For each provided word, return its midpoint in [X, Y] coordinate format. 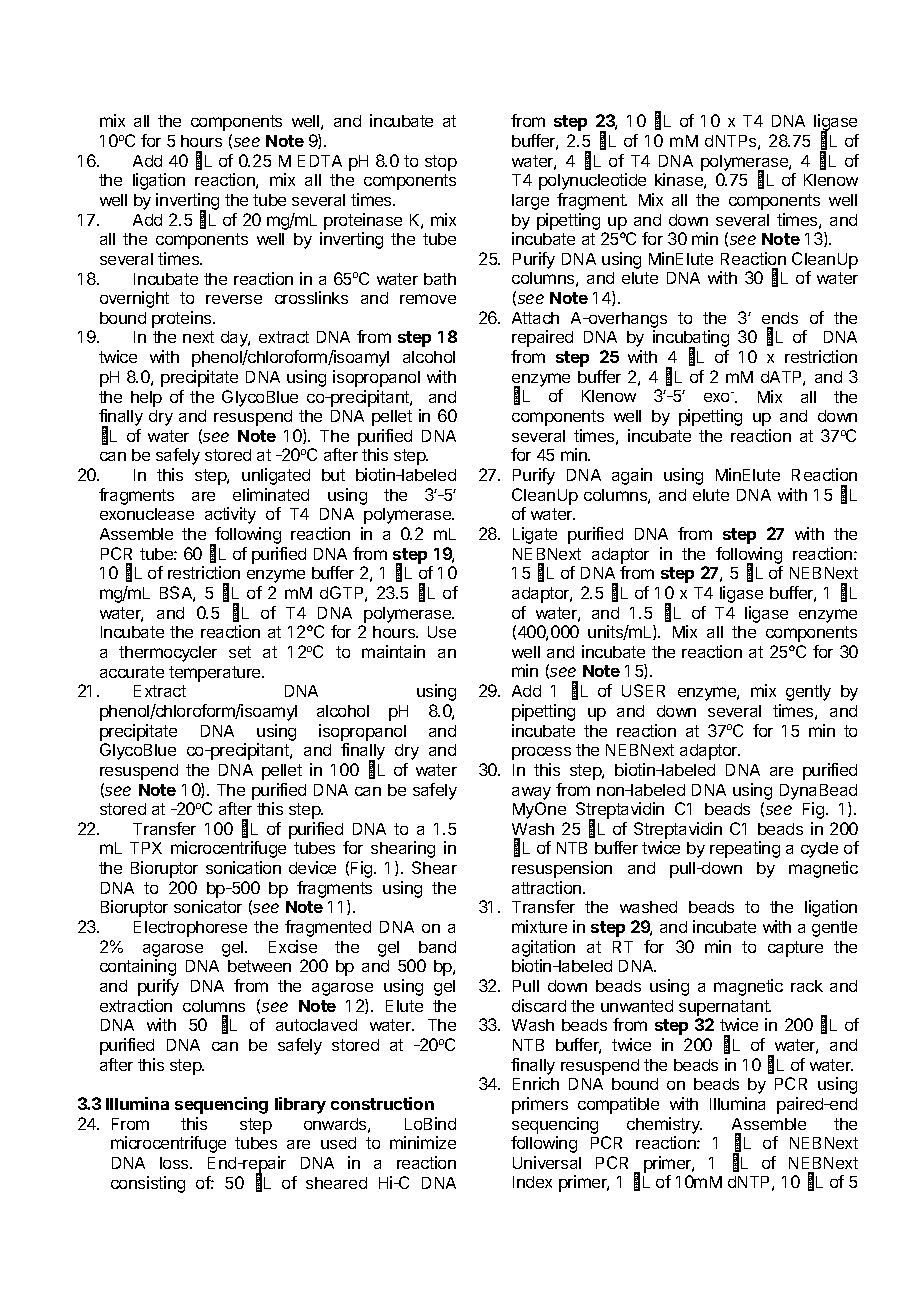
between [259, 966]
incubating [691, 340]
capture [795, 949]
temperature [216, 674]
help [146, 399]
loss [175, 1163]
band [437, 947]
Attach [535, 318]
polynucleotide [592, 181]
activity [230, 515]
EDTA [320, 161]
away [531, 793]
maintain [393, 651]
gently [808, 693]
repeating [745, 849]
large [530, 202]
